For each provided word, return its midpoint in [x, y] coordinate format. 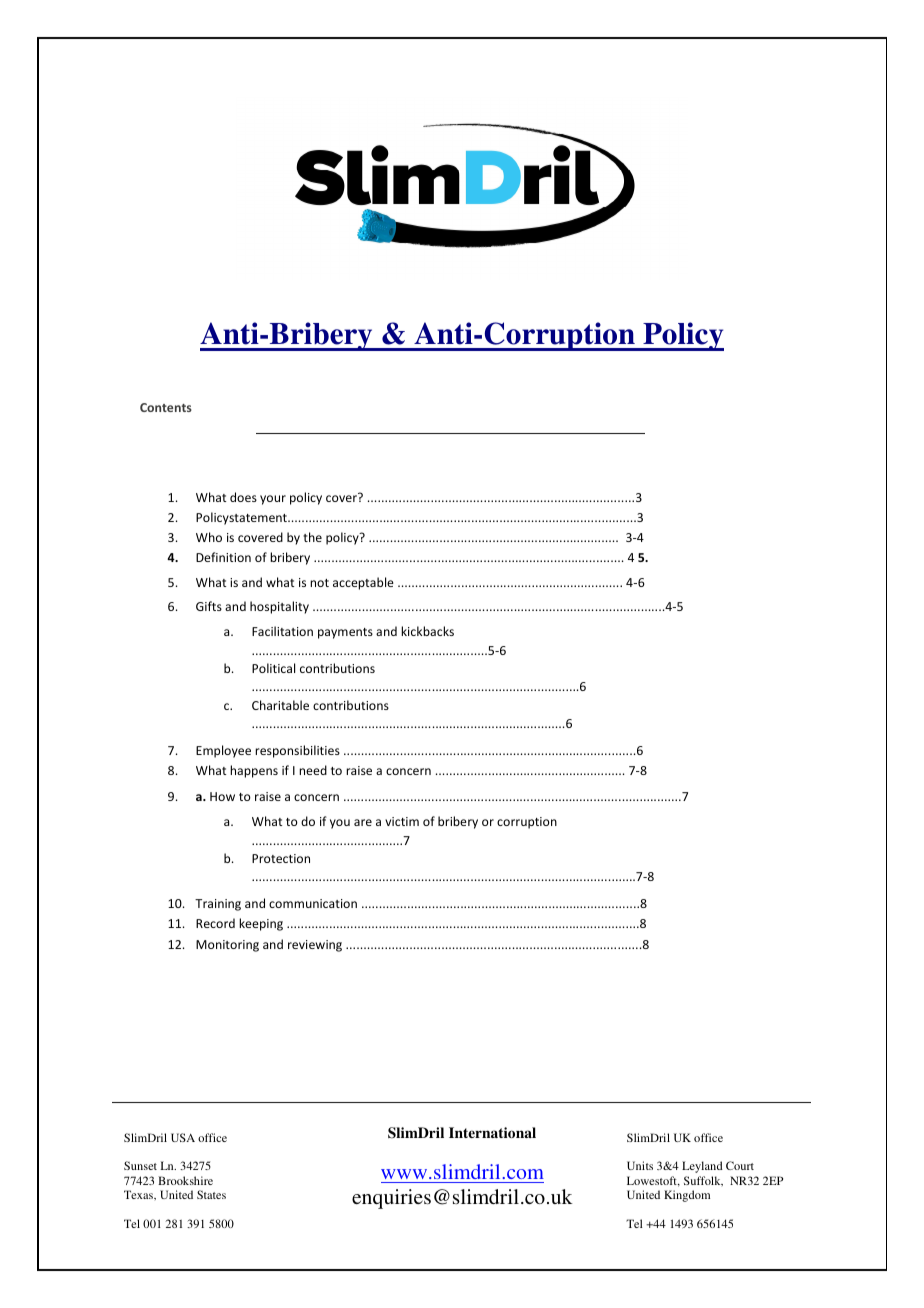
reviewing [315, 946]
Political [273, 668]
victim [402, 821]
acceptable [363, 583]
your [273, 500]
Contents [166, 407]
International [492, 1132]
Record [215, 923]
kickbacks [427, 631]
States [211, 1194]
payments [345, 633]
